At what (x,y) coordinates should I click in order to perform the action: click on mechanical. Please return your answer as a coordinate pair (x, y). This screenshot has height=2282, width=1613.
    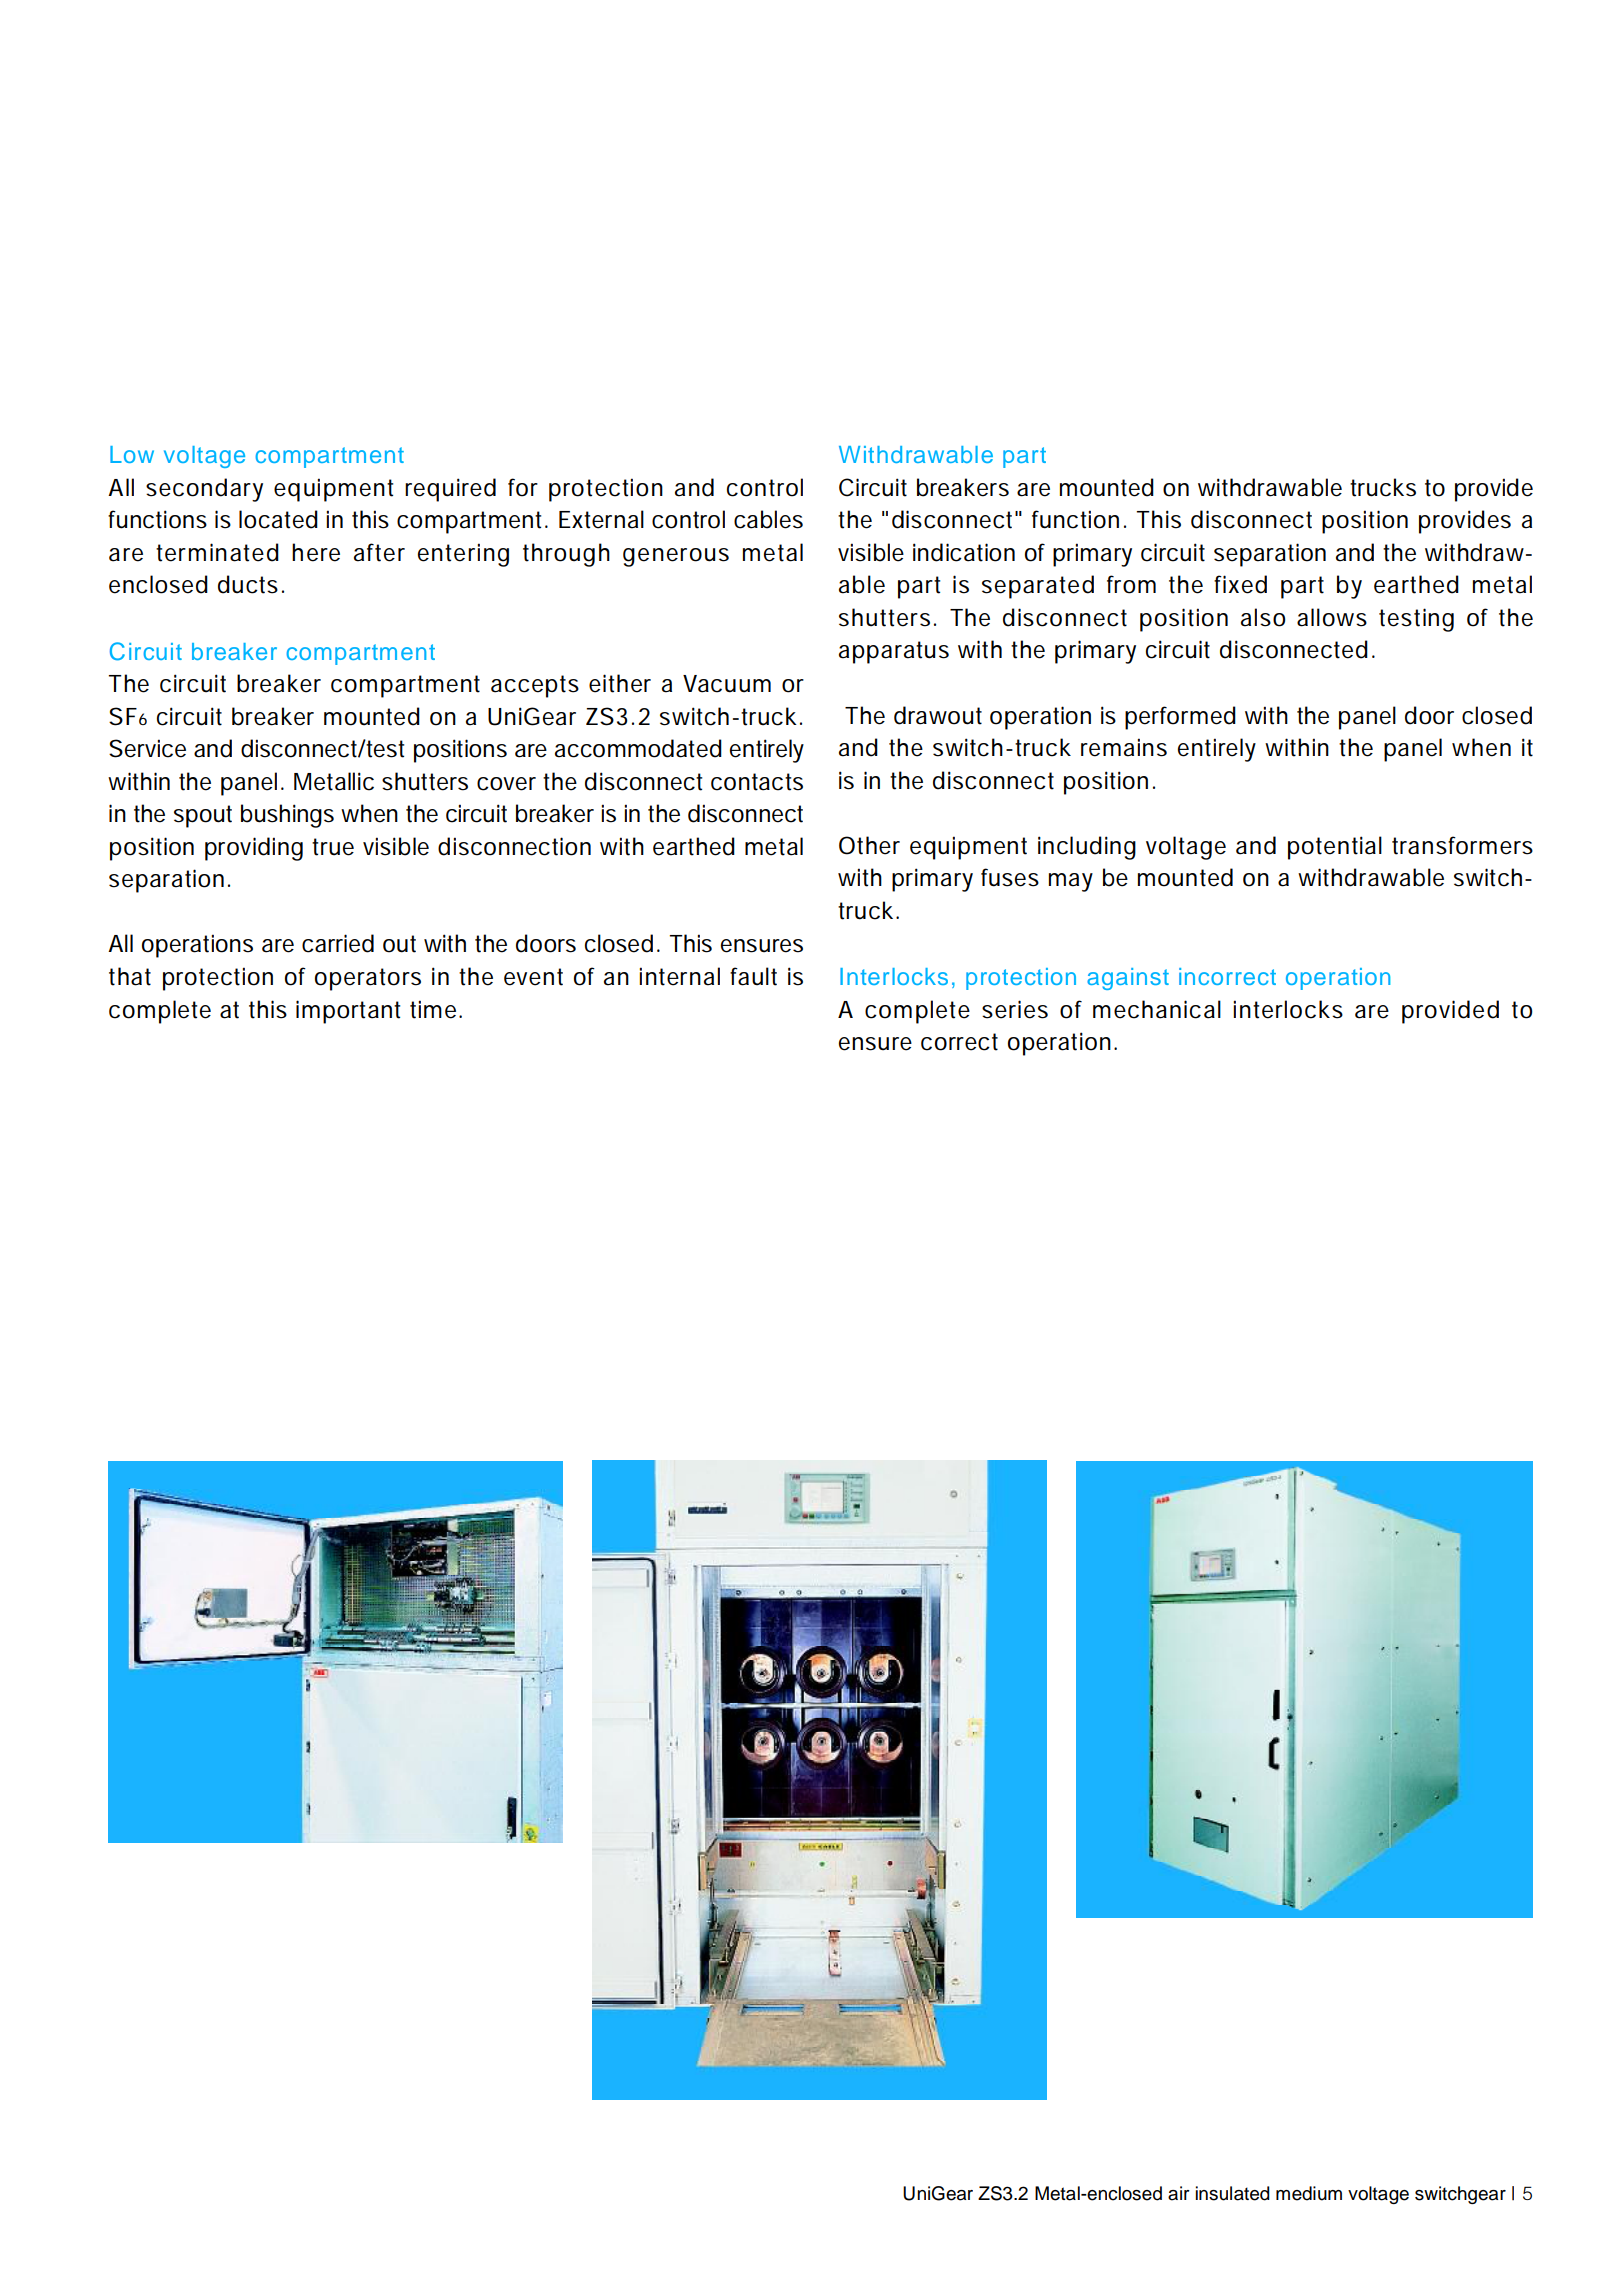
    Looking at the image, I should click on (1157, 1009).
